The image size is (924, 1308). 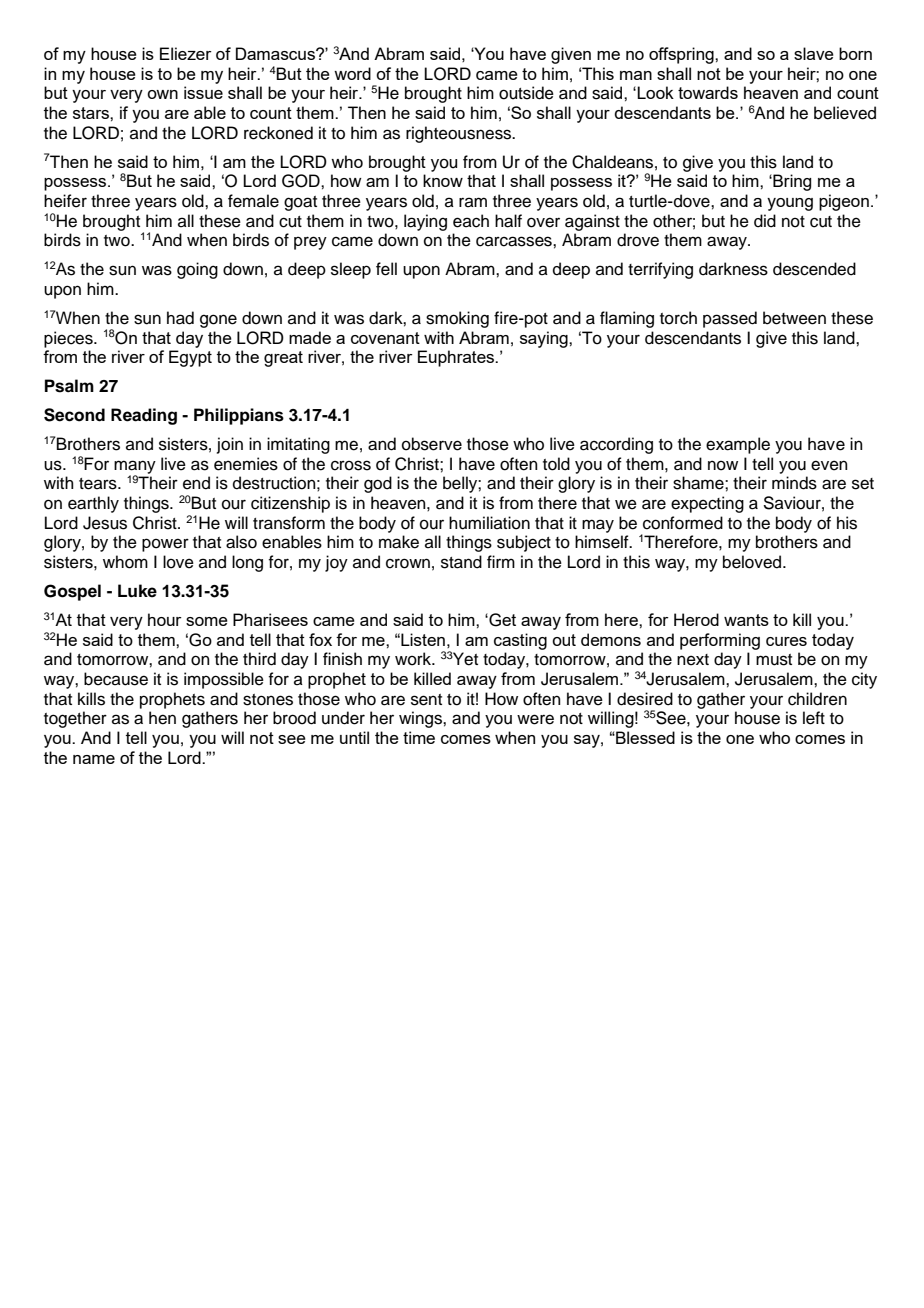 What do you see at coordinates (526, 93) in the screenshot?
I see `outside` at bounding box center [526, 93].
